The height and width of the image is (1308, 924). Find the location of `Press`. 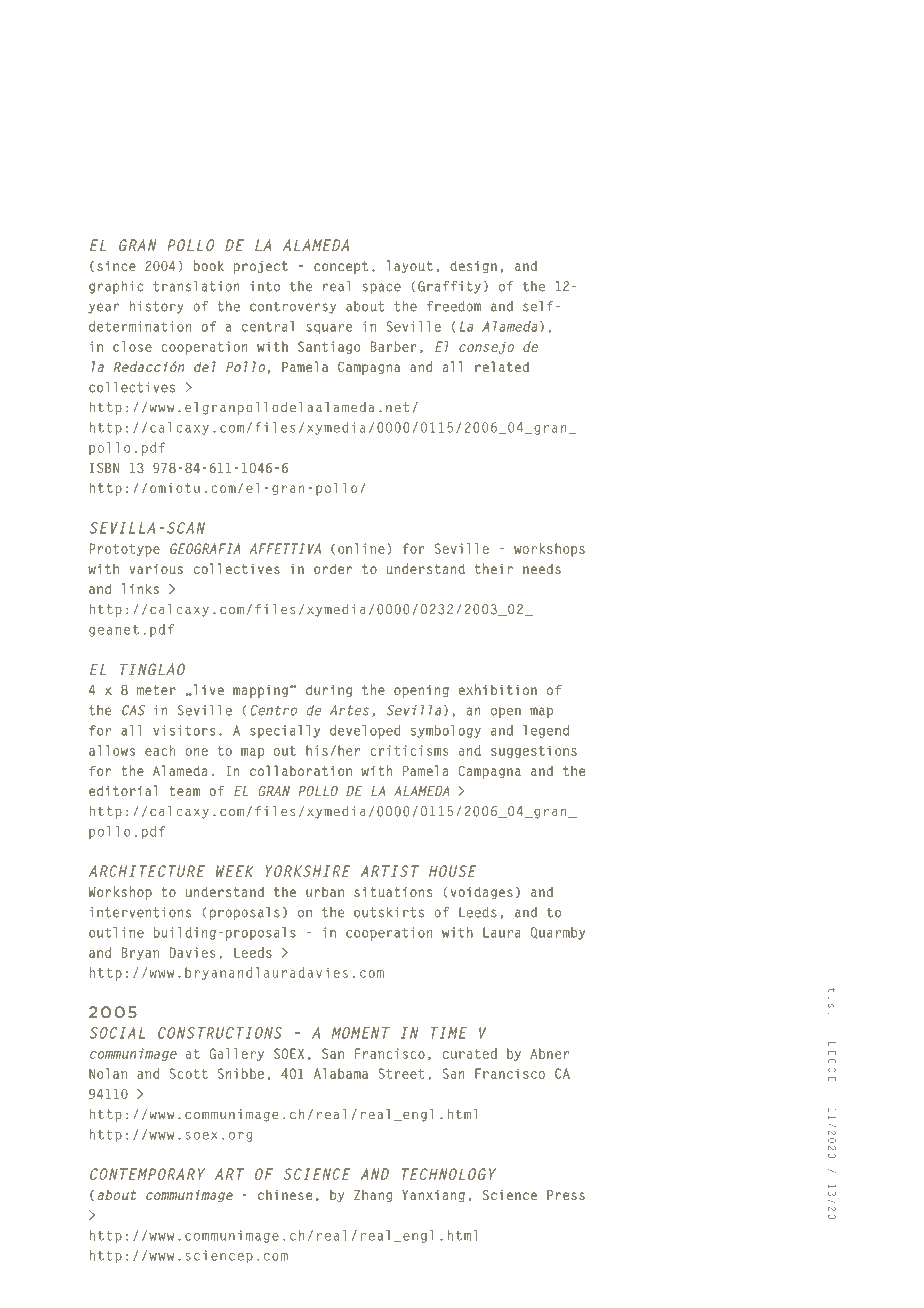

Press is located at coordinates (566, 1195).
